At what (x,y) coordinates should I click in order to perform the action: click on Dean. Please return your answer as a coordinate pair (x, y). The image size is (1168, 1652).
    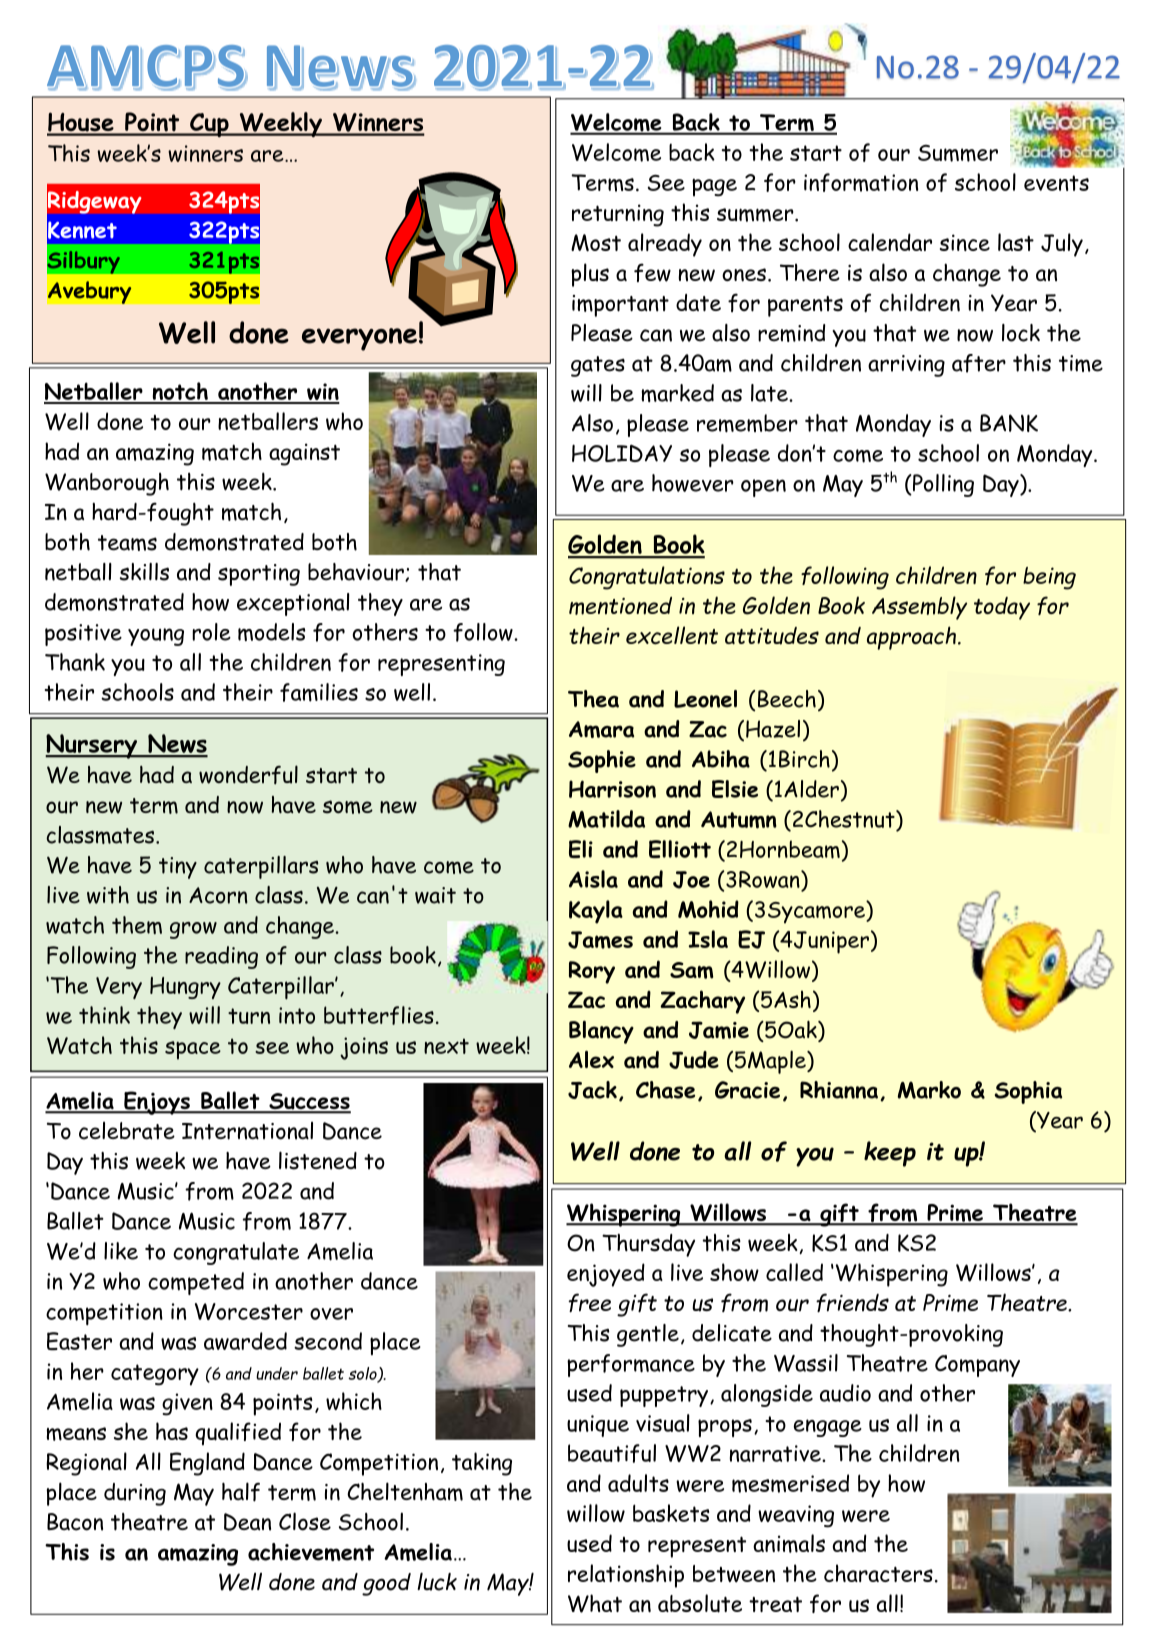
    Looking at the image, I should click on (247, 1522).
